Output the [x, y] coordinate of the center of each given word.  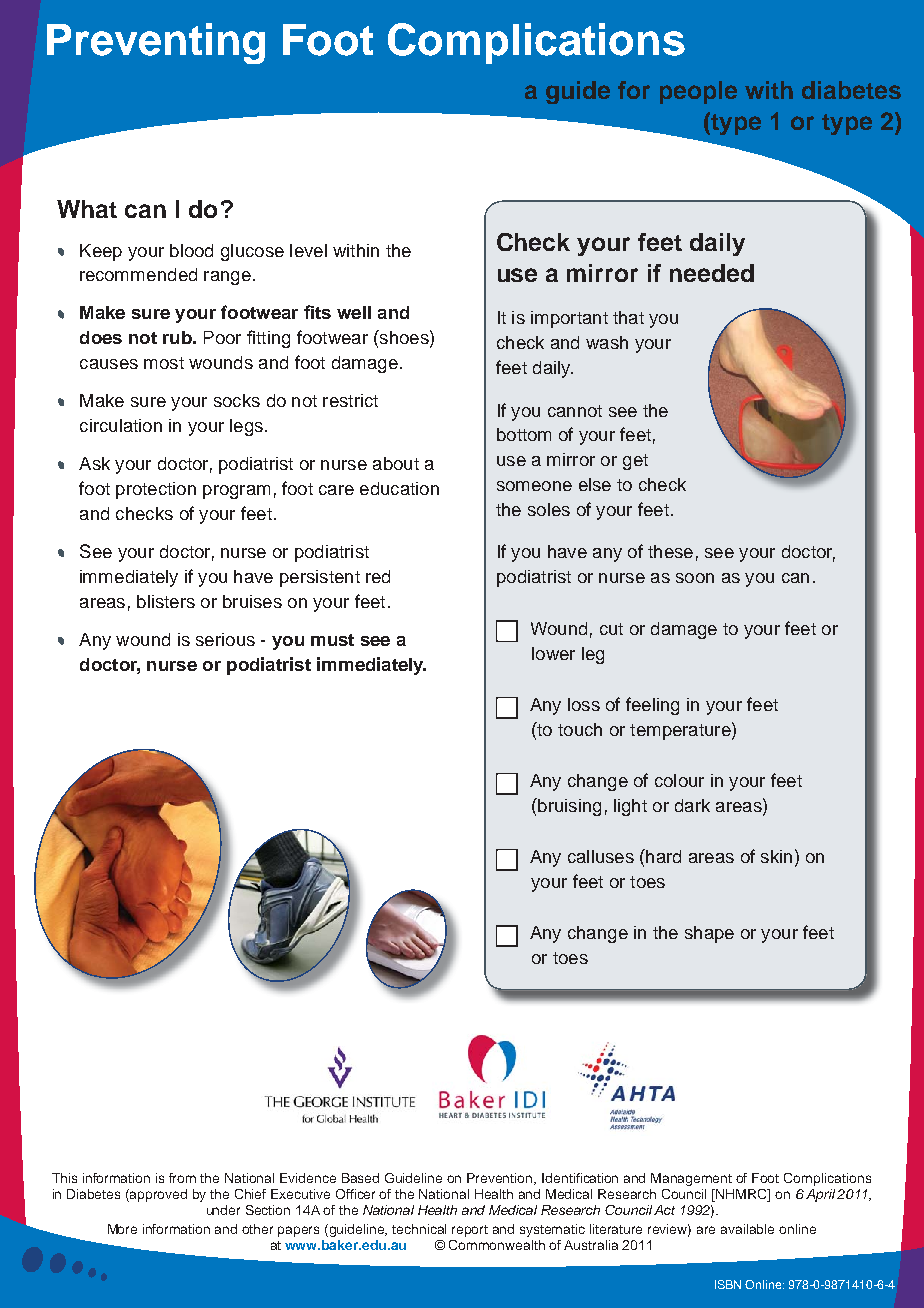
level [308, 250]
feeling [652, 706]
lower [553, 653]
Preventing [156, 43]
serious [225, 639]
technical [419, 1229]
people [698, 92]
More [122, 1229]
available [747, 1229]
